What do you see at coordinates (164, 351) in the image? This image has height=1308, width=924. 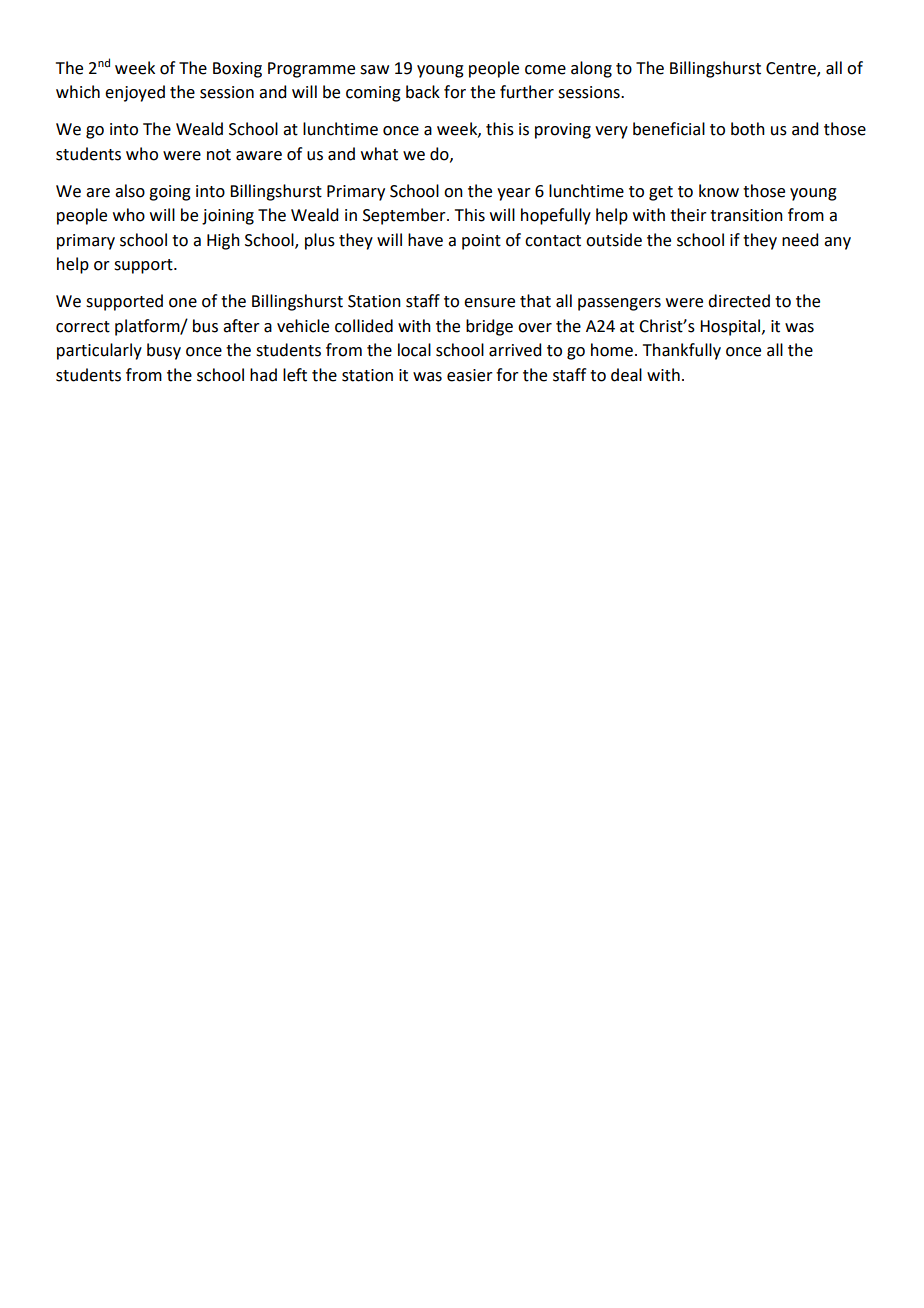 I see `busy` at bounding box center [164, 351].
